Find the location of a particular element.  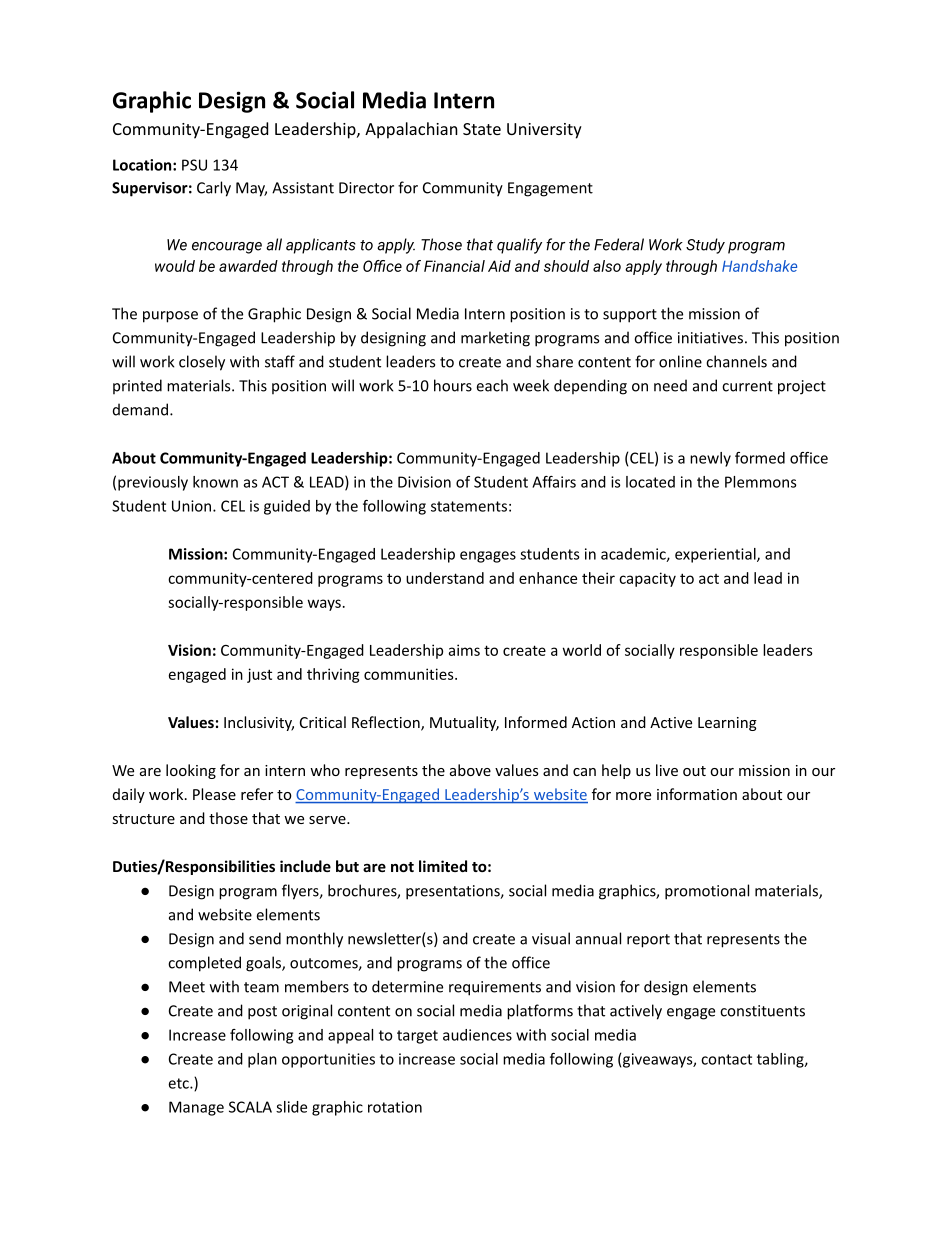

hours is located at coordinates (453, 385).
